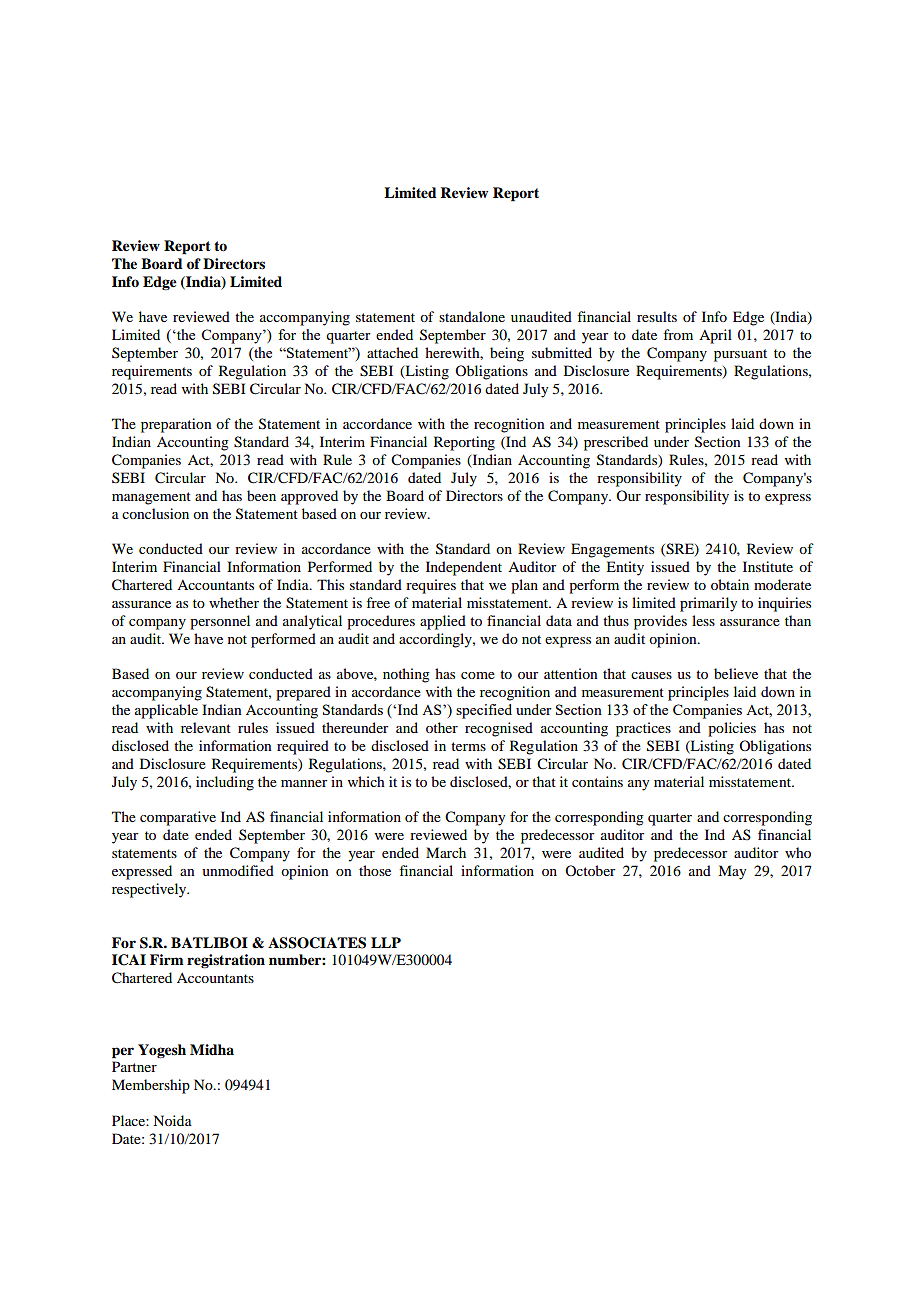 The image size is (924, 1307). What do you see at coordinates (155, 513) in the image?
I see `conclusion` at bounding box center [155, 513].
